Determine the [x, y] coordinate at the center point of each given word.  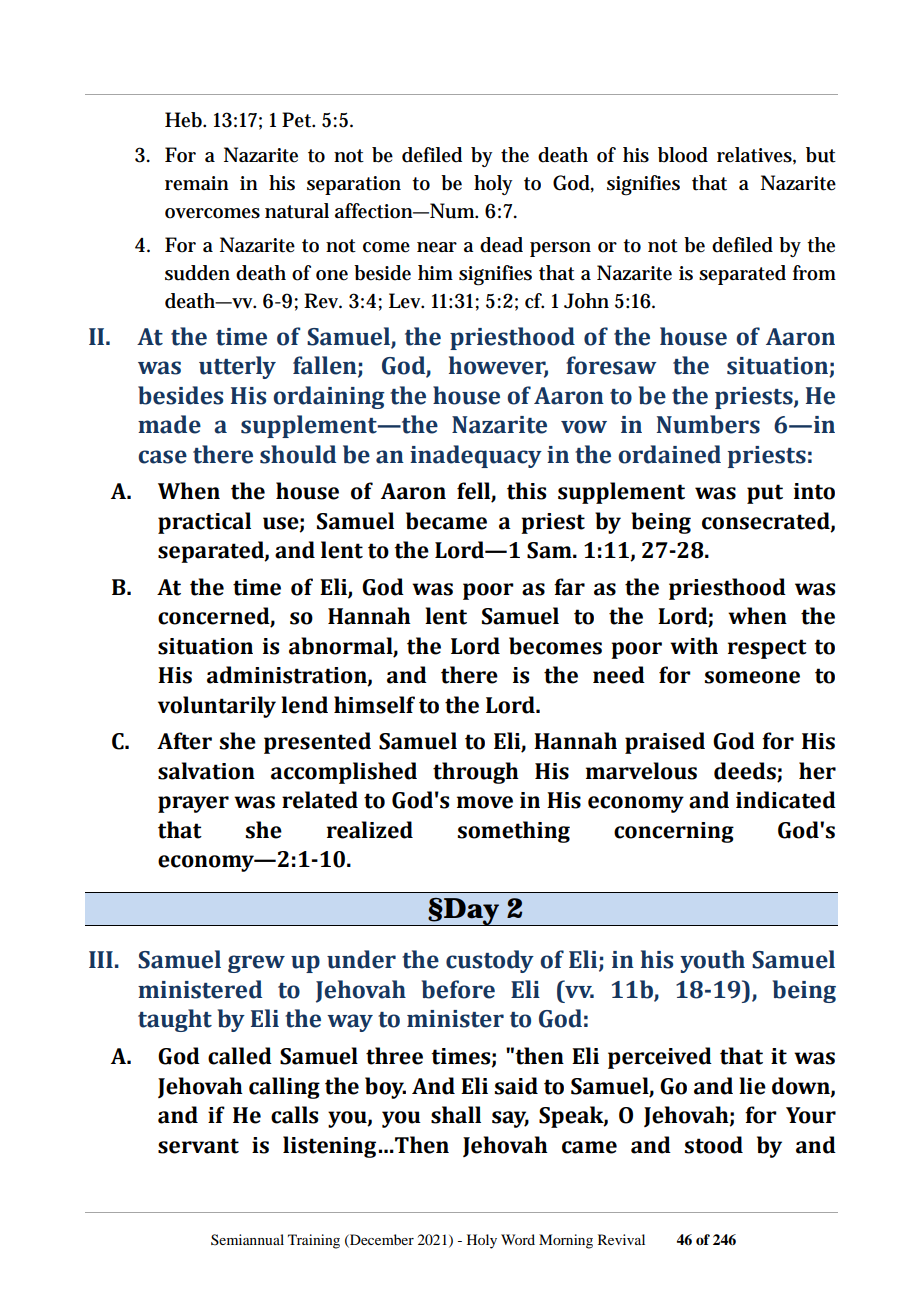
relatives [756, 155]
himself [374, 705]
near [437, 247]
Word [518, 1239]
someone [752, 677]
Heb [185, 120]
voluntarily [217, 707]
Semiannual [247, 1239]
